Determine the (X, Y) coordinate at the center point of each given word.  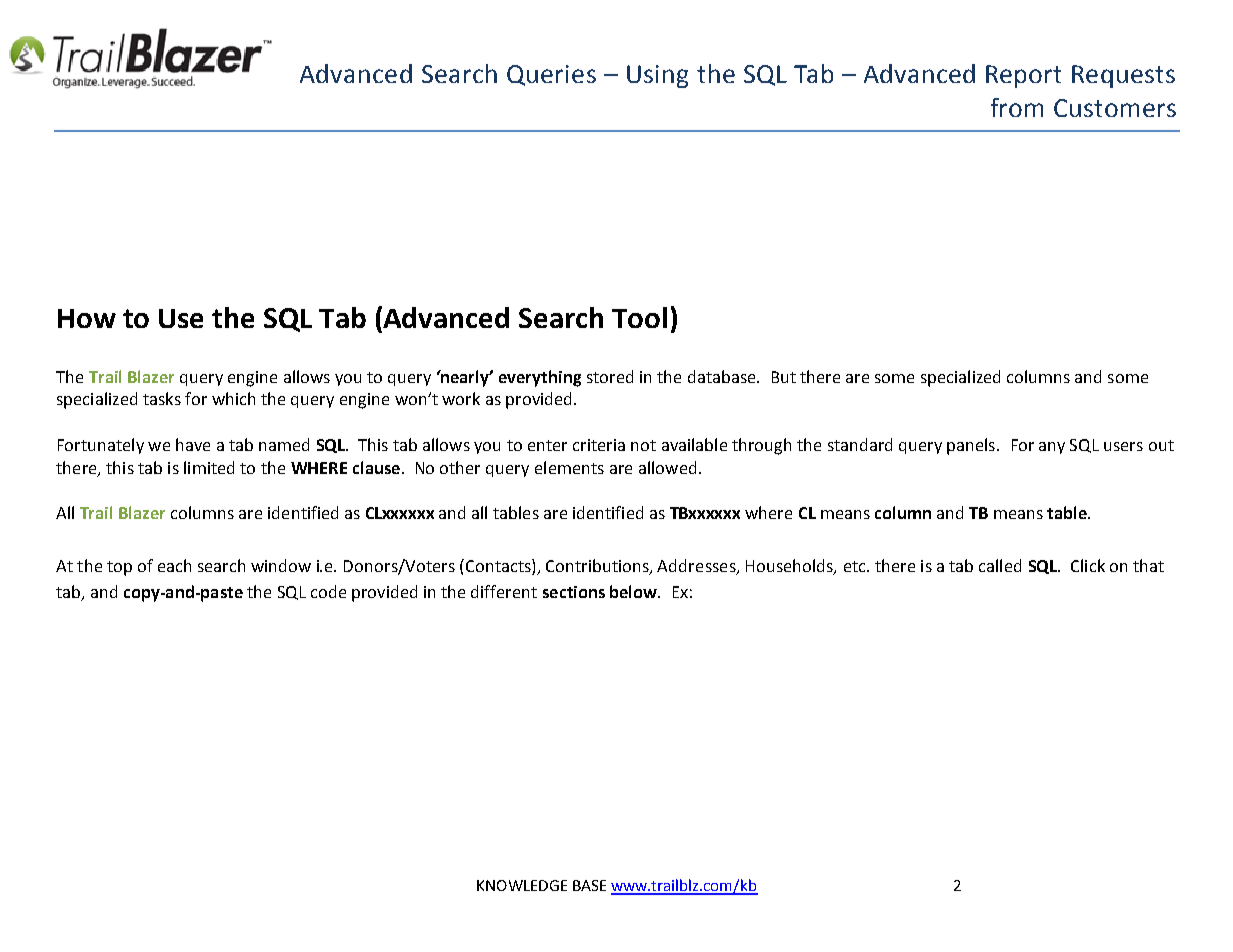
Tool (639, 317)
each (174, 565)
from (1017, 107)
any (1052, 448)
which (233, 398)
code (328, 591)
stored (610, 376)
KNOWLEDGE (522, 885)
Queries (551, 75)
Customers (1115, 108)
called (1000, 565)
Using (657, 76)
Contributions (598, 566)
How (87, 318)
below (634, 591)
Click (1088, 565)
